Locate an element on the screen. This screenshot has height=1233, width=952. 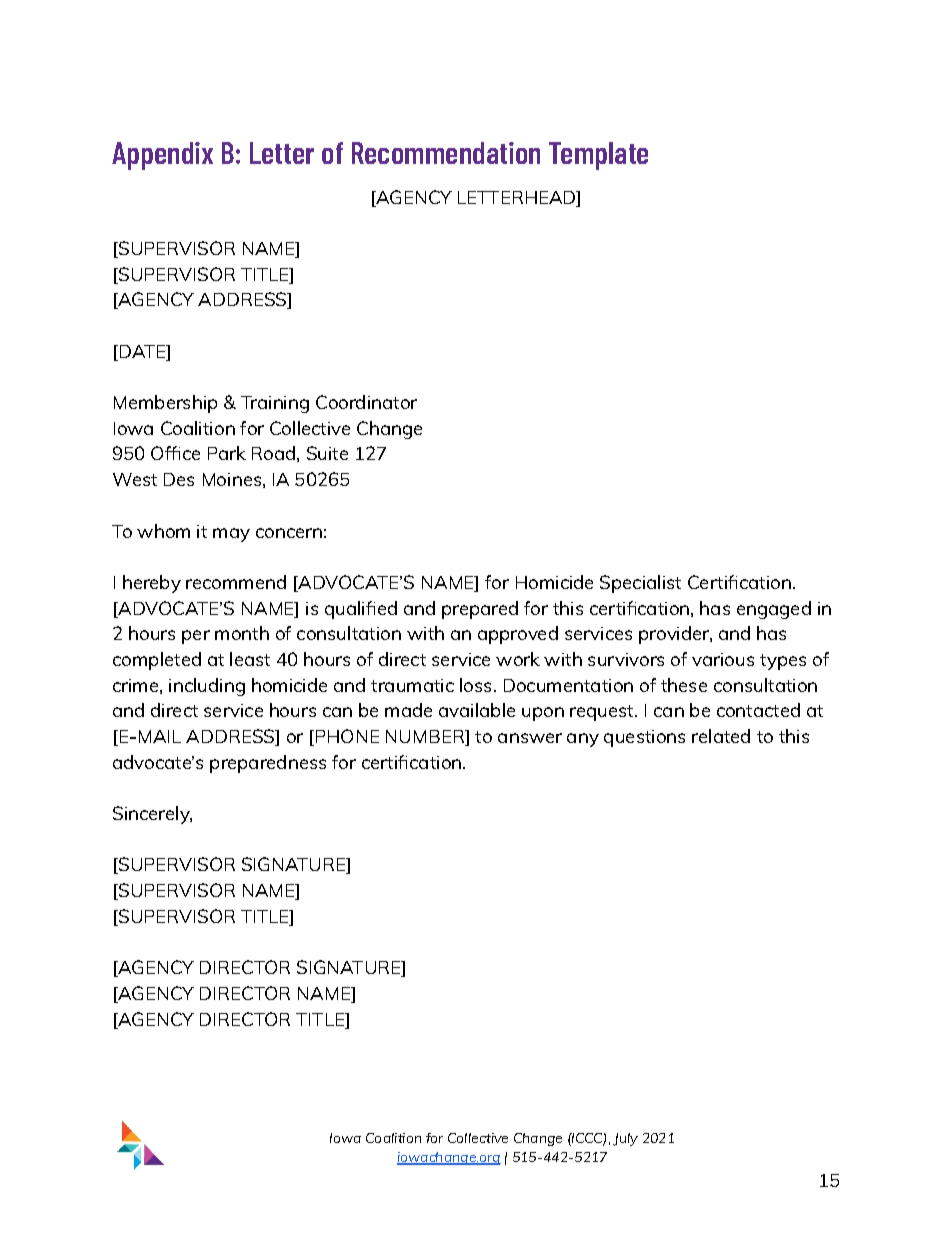
Template is located at coordinates (598, 156).
